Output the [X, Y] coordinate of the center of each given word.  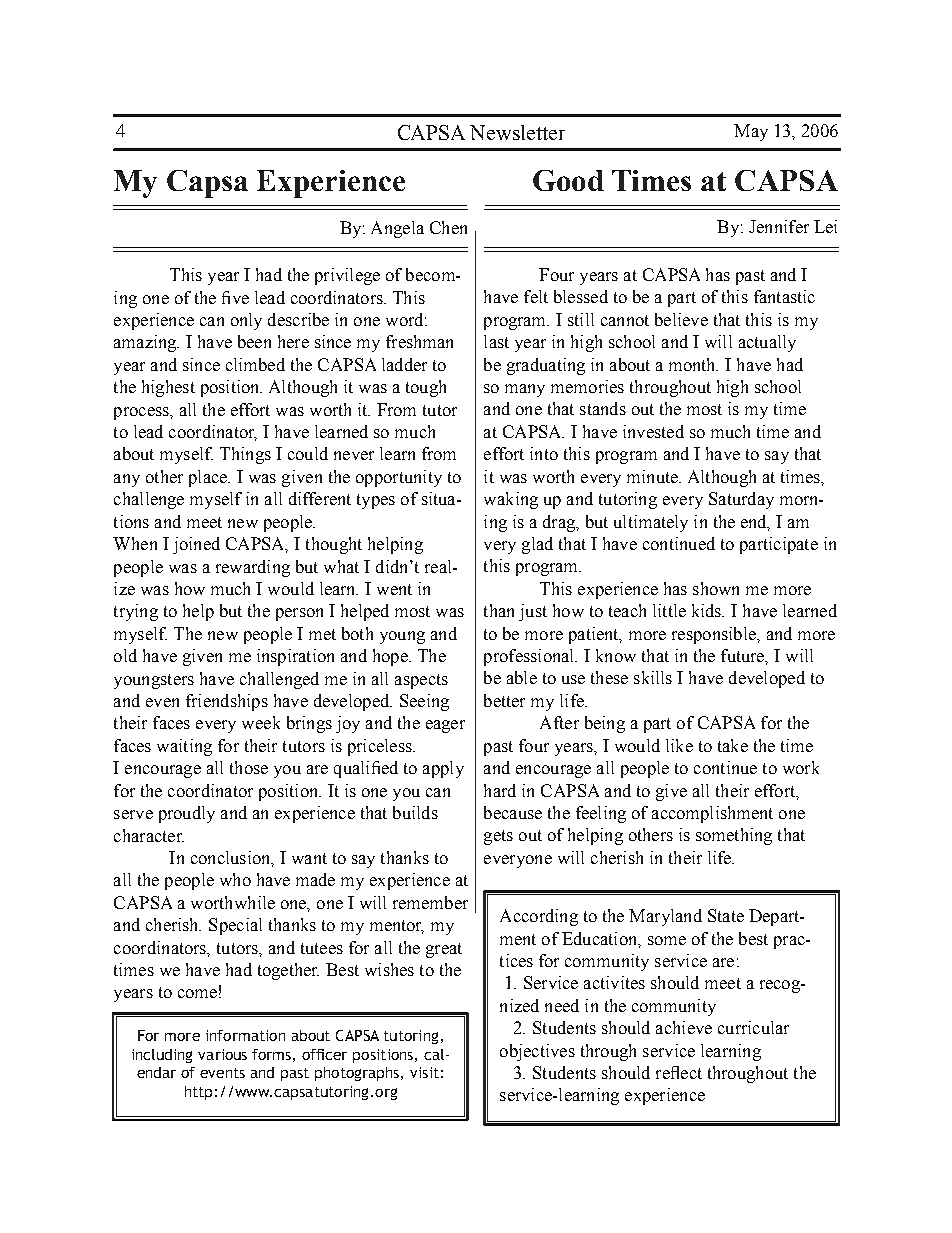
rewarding [253, 568]
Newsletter [517, 132]
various [222, 1054]
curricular [753, 1027]
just [533, 612]
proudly [187, 814]
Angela [397, 229]
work [801, 767]
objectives [537, 1052]
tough [426, 388]
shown [716, 588]
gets [498, 837]
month [693, 364]
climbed [255, 364]
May [751, 132]
